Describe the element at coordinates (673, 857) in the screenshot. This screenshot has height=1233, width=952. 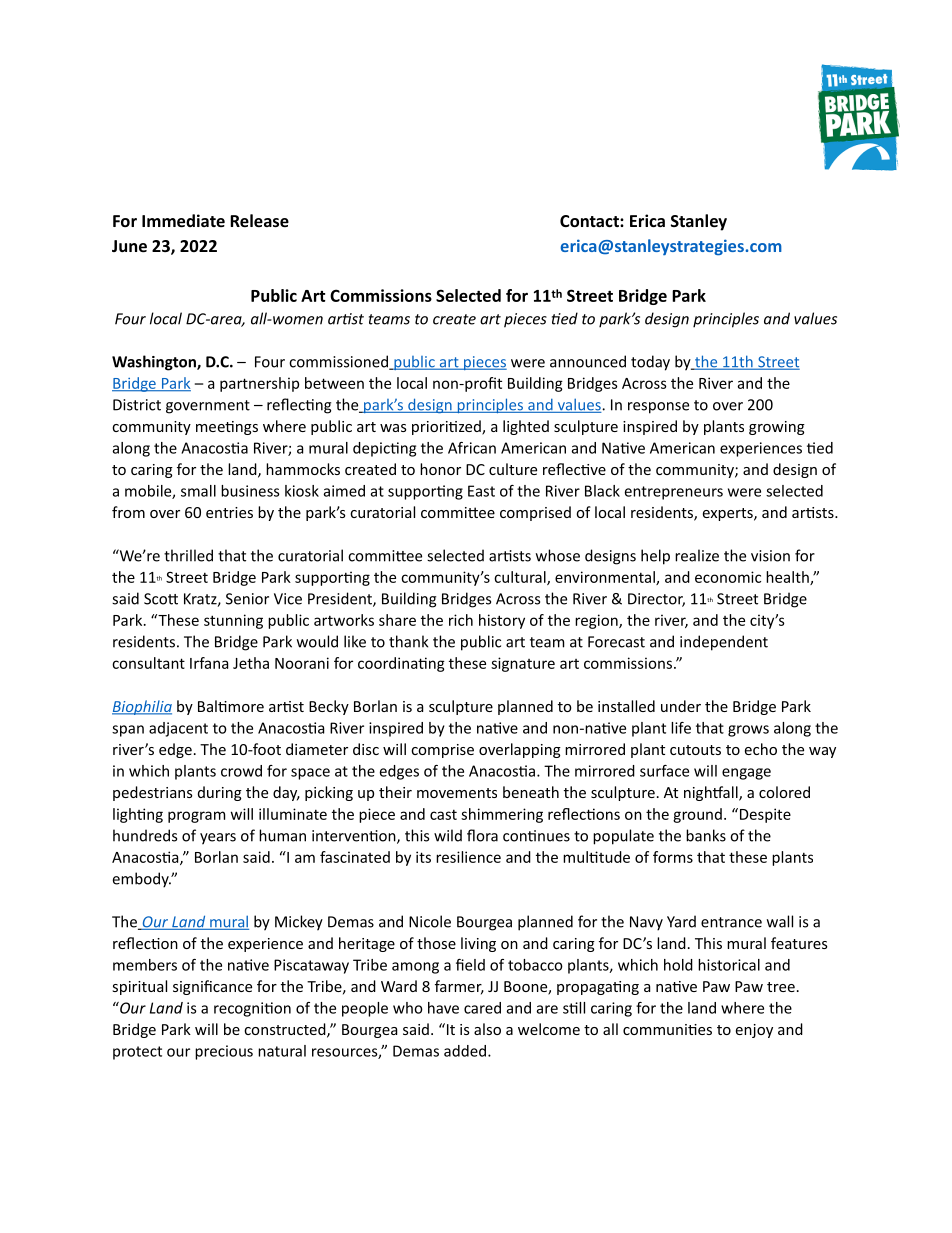
I see `forms` at that location.
